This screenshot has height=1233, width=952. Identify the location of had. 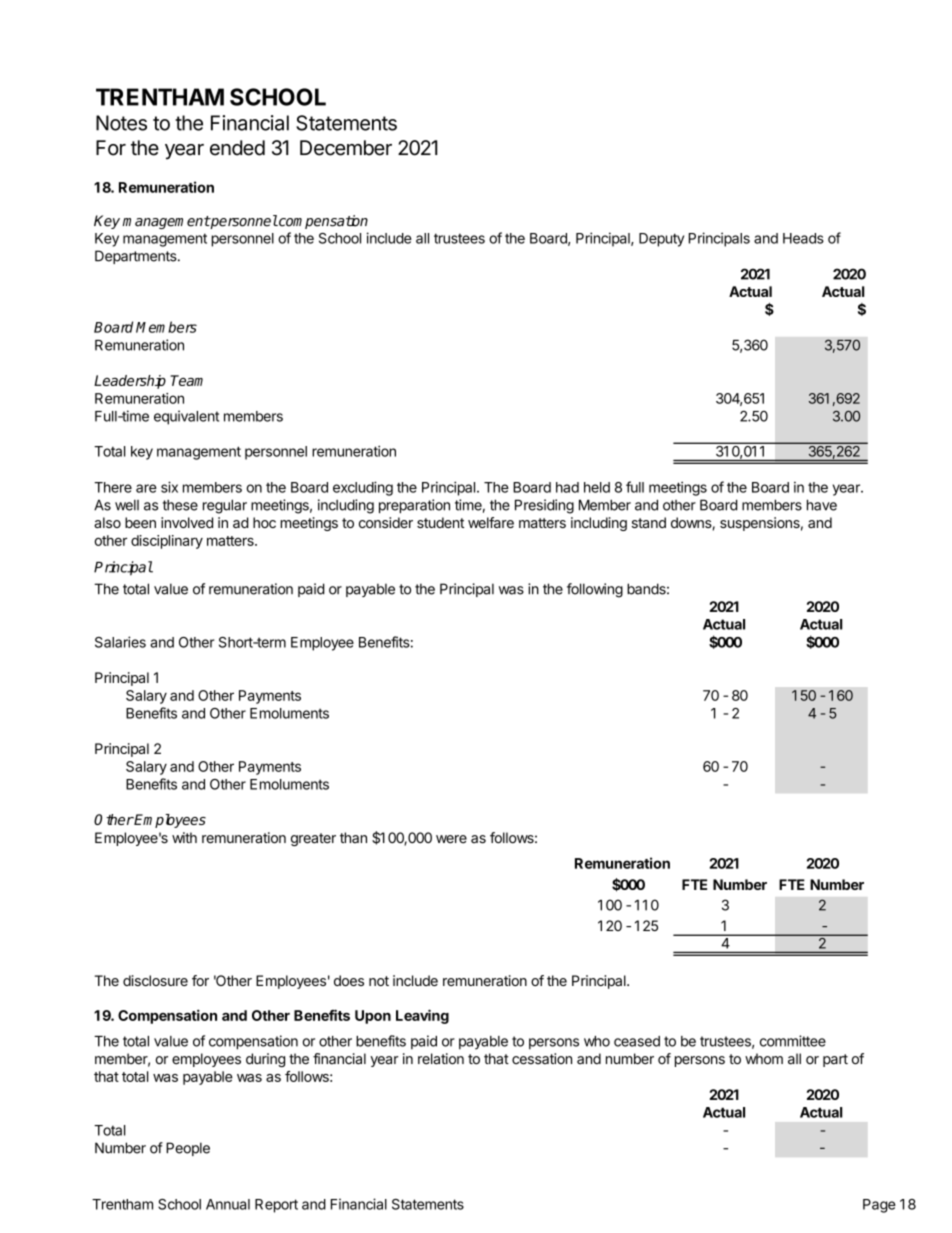
(567, 487).
